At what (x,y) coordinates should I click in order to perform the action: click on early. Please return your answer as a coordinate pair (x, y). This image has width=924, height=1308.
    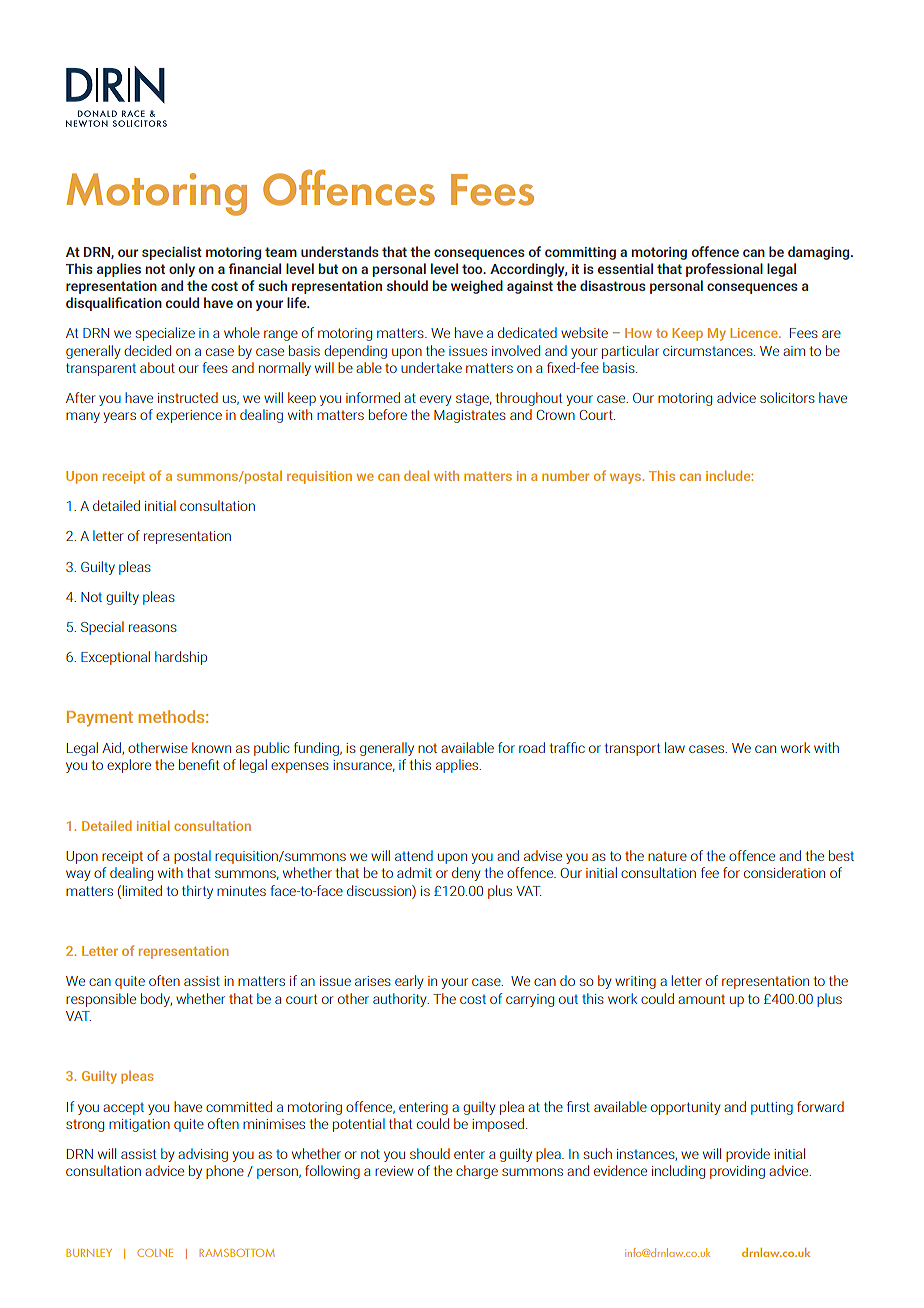
    Looking at the image, I should click on (409, 982).
